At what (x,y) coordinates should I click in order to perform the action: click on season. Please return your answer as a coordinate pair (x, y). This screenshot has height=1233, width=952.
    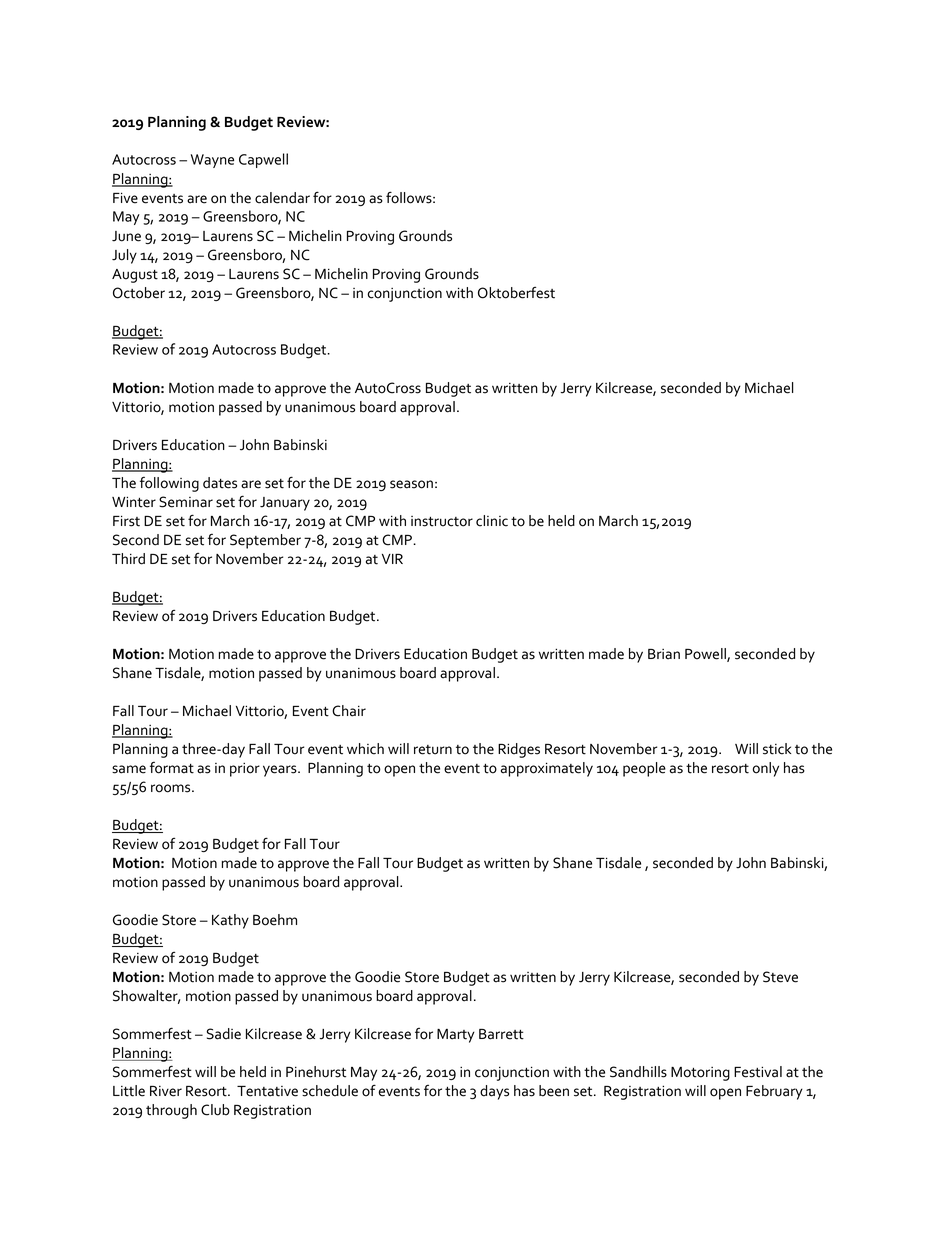
    Looking at the image, I should click on (411, 484).
